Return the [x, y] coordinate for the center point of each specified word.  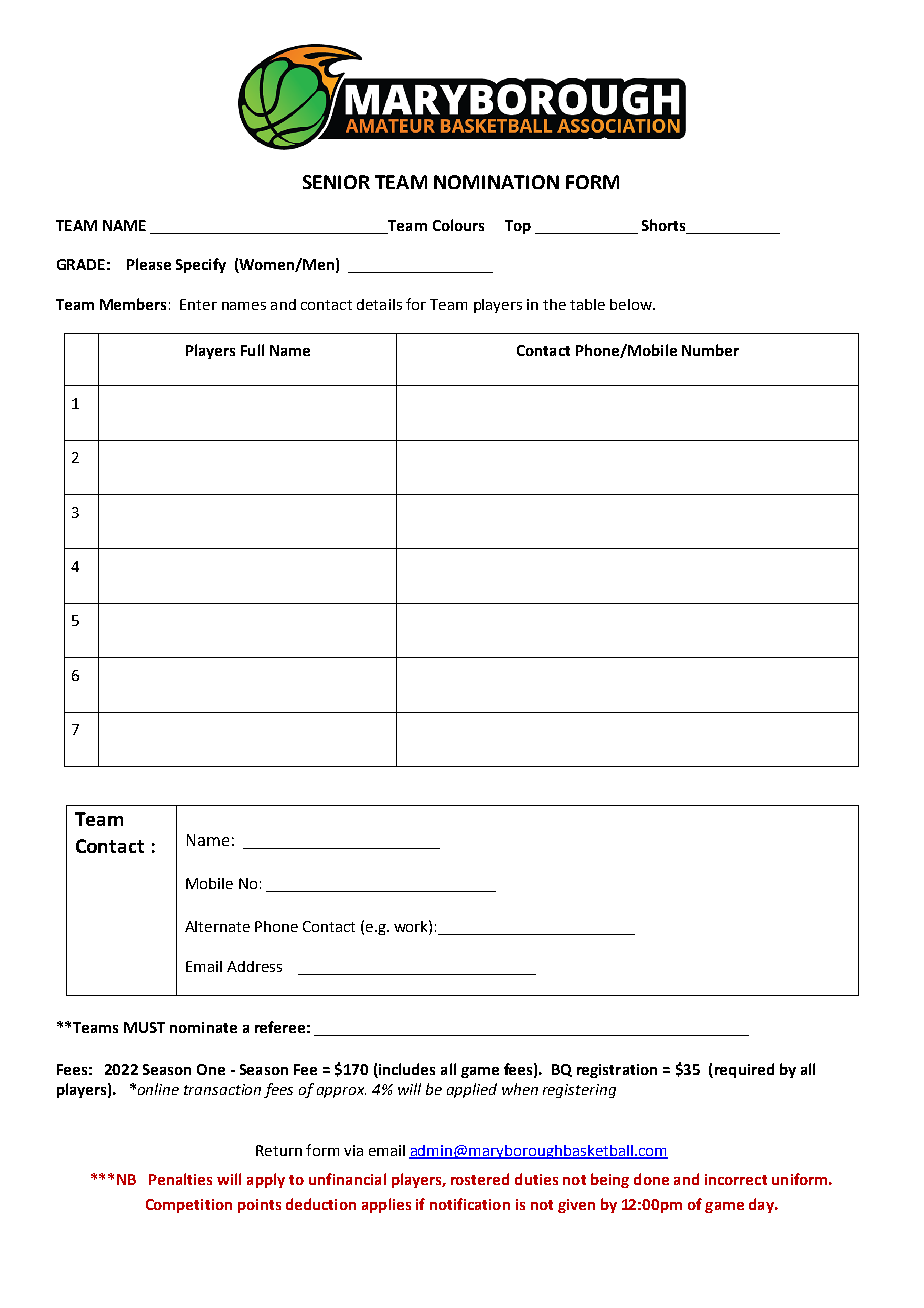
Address [254, 966]
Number [710, 350]
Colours [458, 225]
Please [149, 264]
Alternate [217, 926]
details [379, 304]
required [743, 1070]
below [632, 304]
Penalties [180, 1179]
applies [386, 1205]
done [651, 1179]
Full [252, 350]
